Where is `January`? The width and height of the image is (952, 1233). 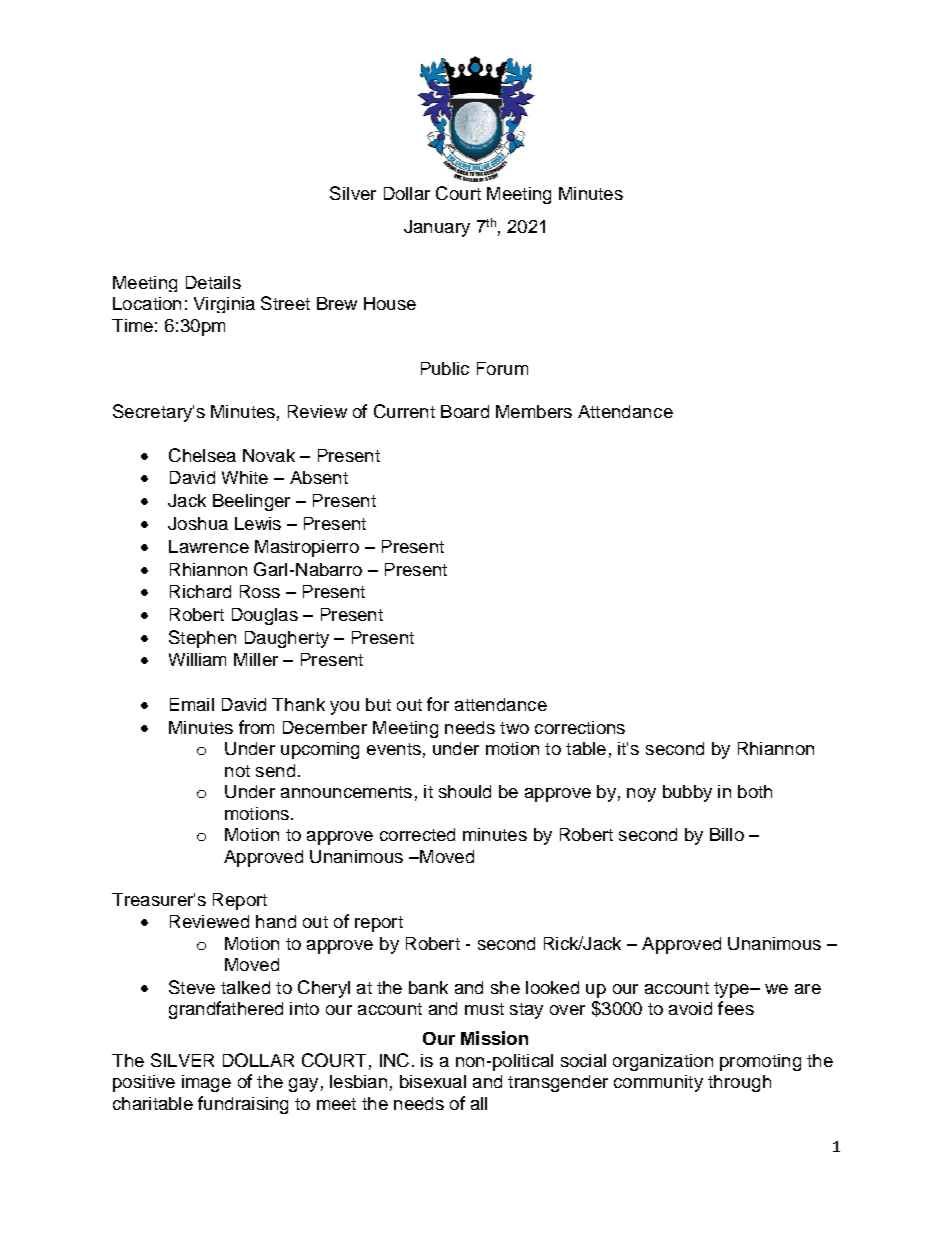 January is located at coordinates (437, 228).
